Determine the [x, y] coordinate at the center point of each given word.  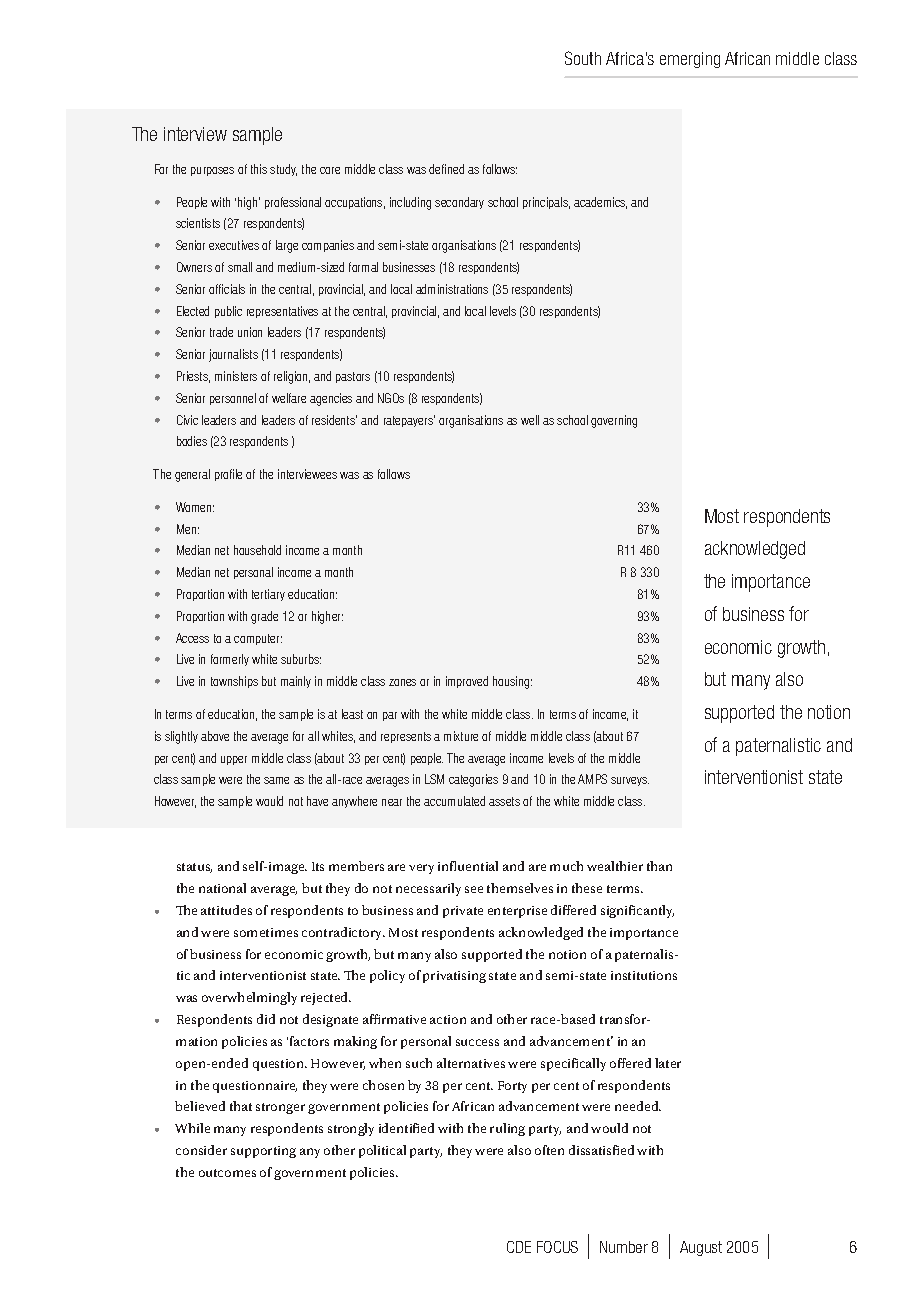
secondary [459, 203]
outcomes [227, 1173]
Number [624, 1247]
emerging [690, 60]
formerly [230, 660]
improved [467, 682]
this [259, 169]
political [382, 1151]
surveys [630, 781]
